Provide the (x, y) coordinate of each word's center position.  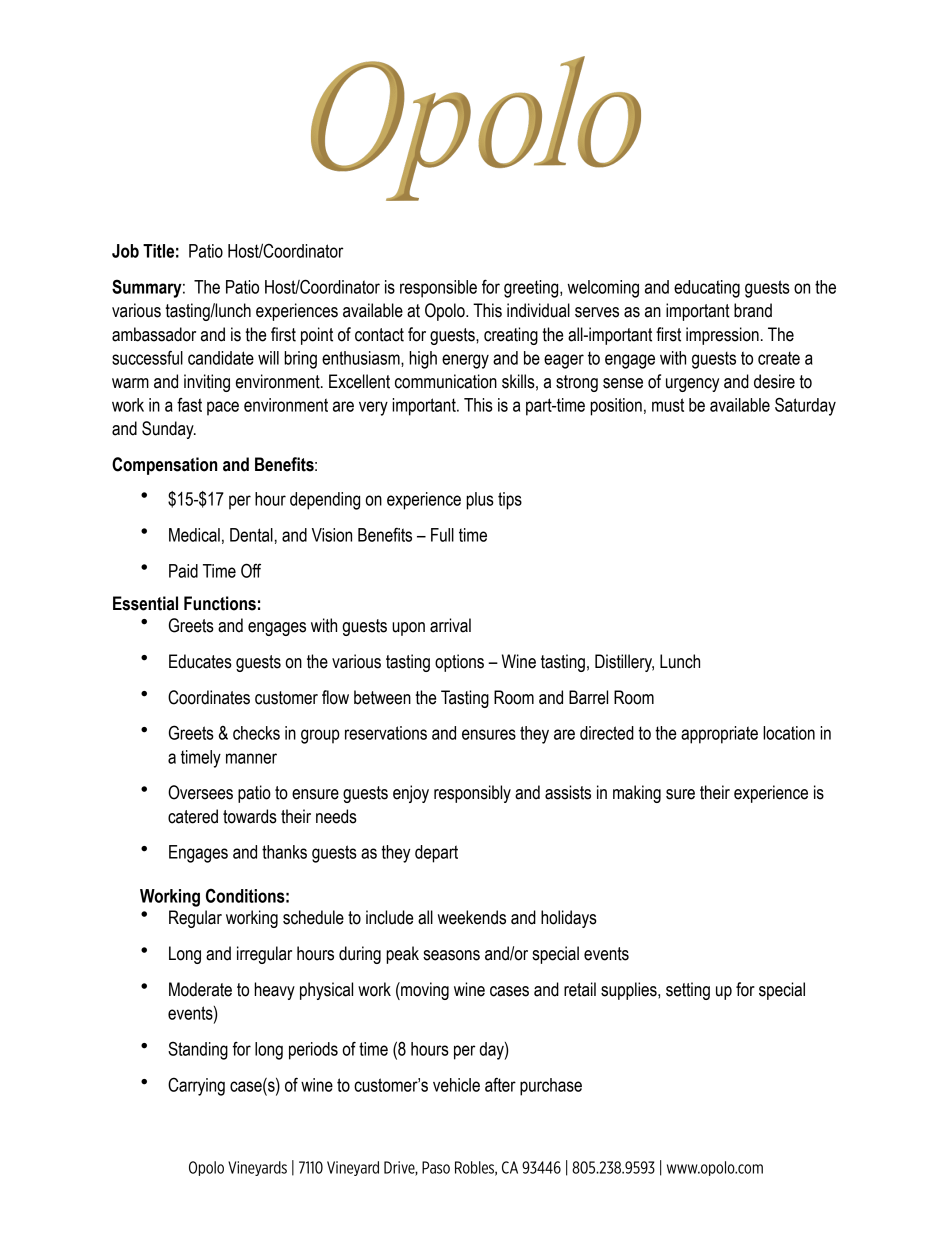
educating (707, 289)
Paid (183, 571)
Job (125, 251)
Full (442, 535)
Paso (436, 1167)
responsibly (472, 794)
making (637, 794)
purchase (551, 1087)
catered (193, 816)
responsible (438, 289)
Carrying (196, 1086)
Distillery (624, 663)
